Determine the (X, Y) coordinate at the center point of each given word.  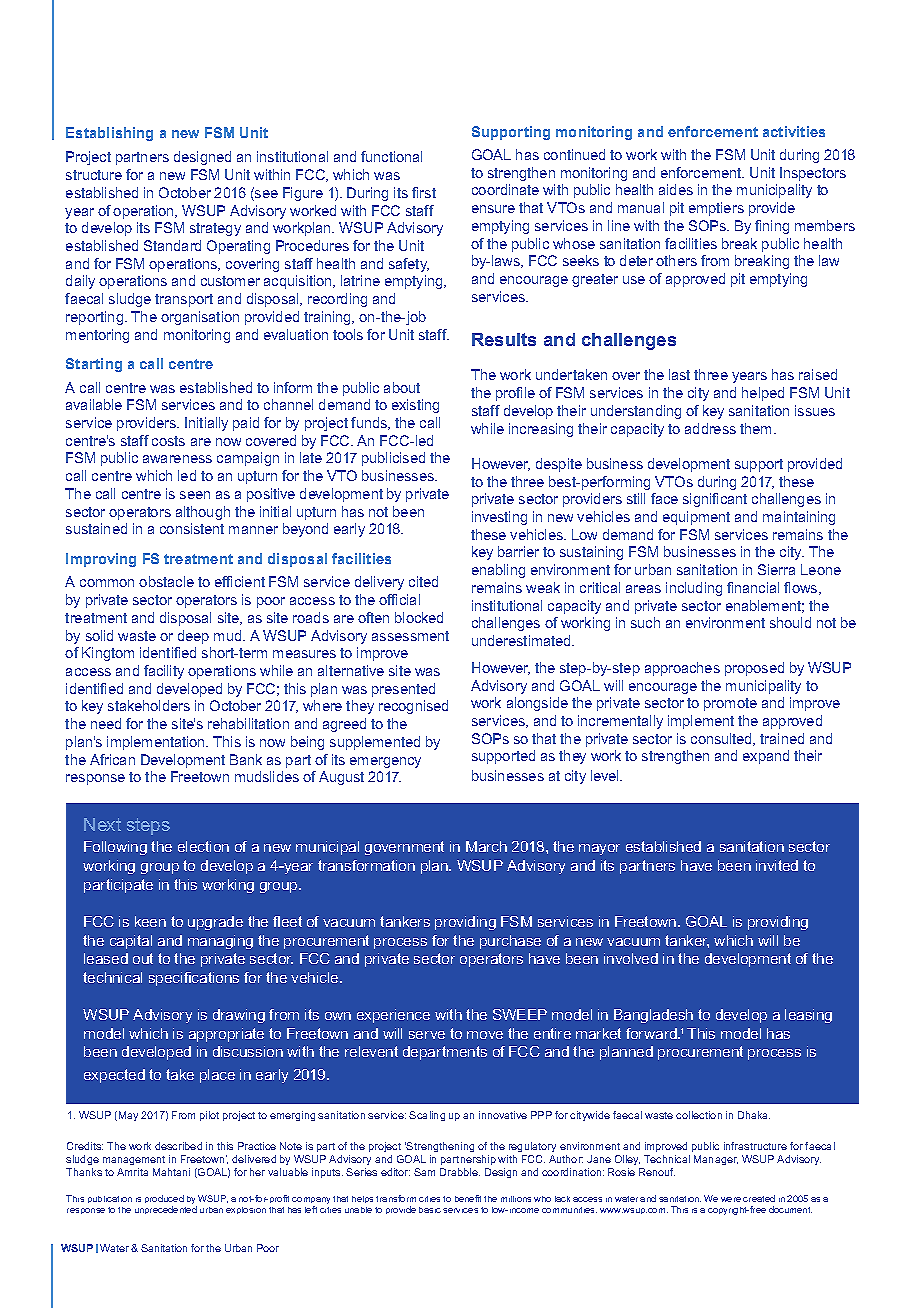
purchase (510, 942)
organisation (200, 318)
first (424, 192)
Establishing (109, 134)
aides (676, 189)
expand (766, 757)
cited (423, 581)
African (112, 759)
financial (753, 587)
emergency (385, 762)
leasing (808, 1016)
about (402, 387)
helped (763, 394)
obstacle (166, 581)
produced (164, 1201)
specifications (194, 979)
